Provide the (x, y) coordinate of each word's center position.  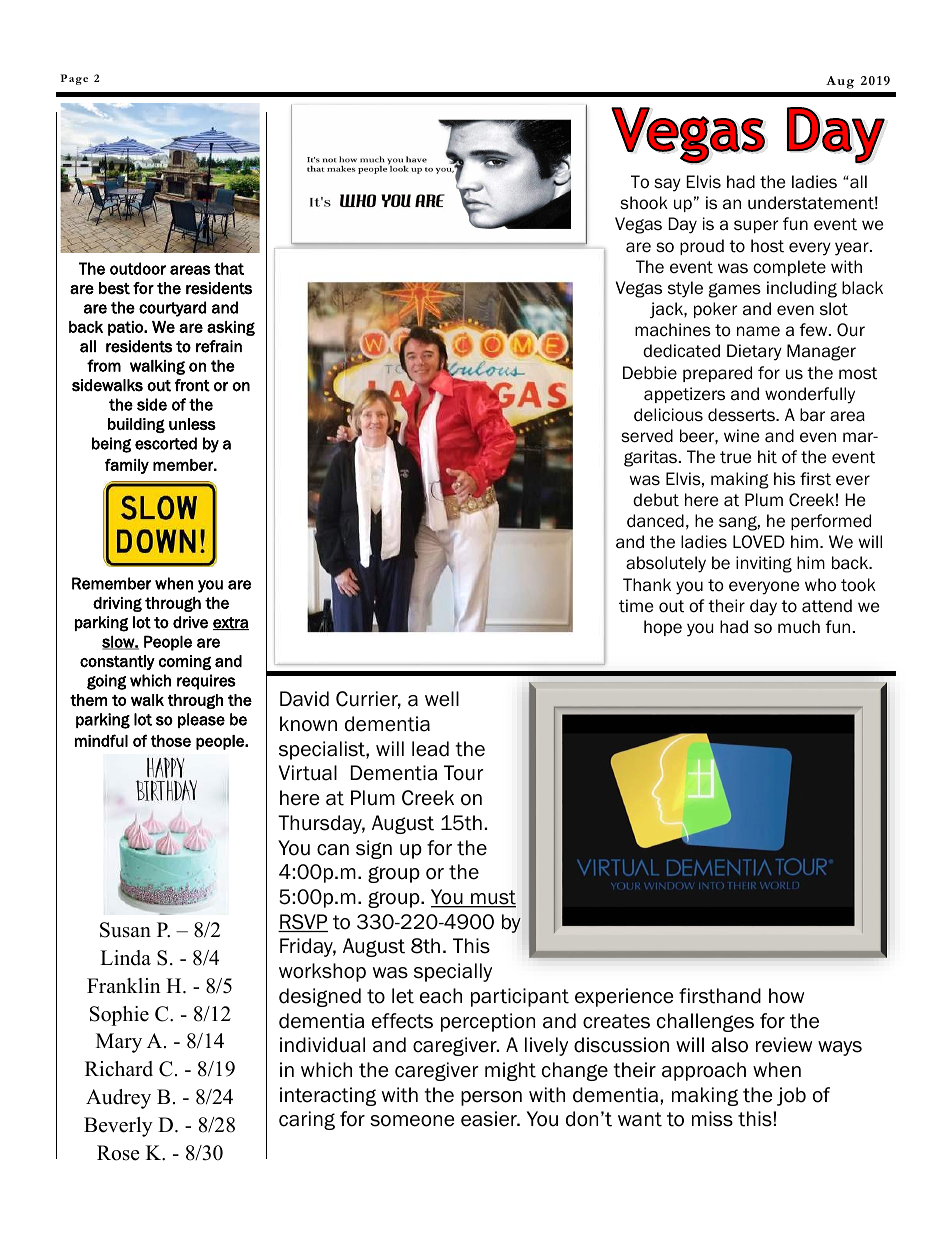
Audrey (118, 1099)
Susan (125, 930)
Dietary (754, 352)
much (799, 627)
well (442, 699)
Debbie (650, 373)
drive (190, 622)
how (786, 996)
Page (74, 79)
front (192, 385)
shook (644, 203)
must (492, 898)
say (667, 185)
